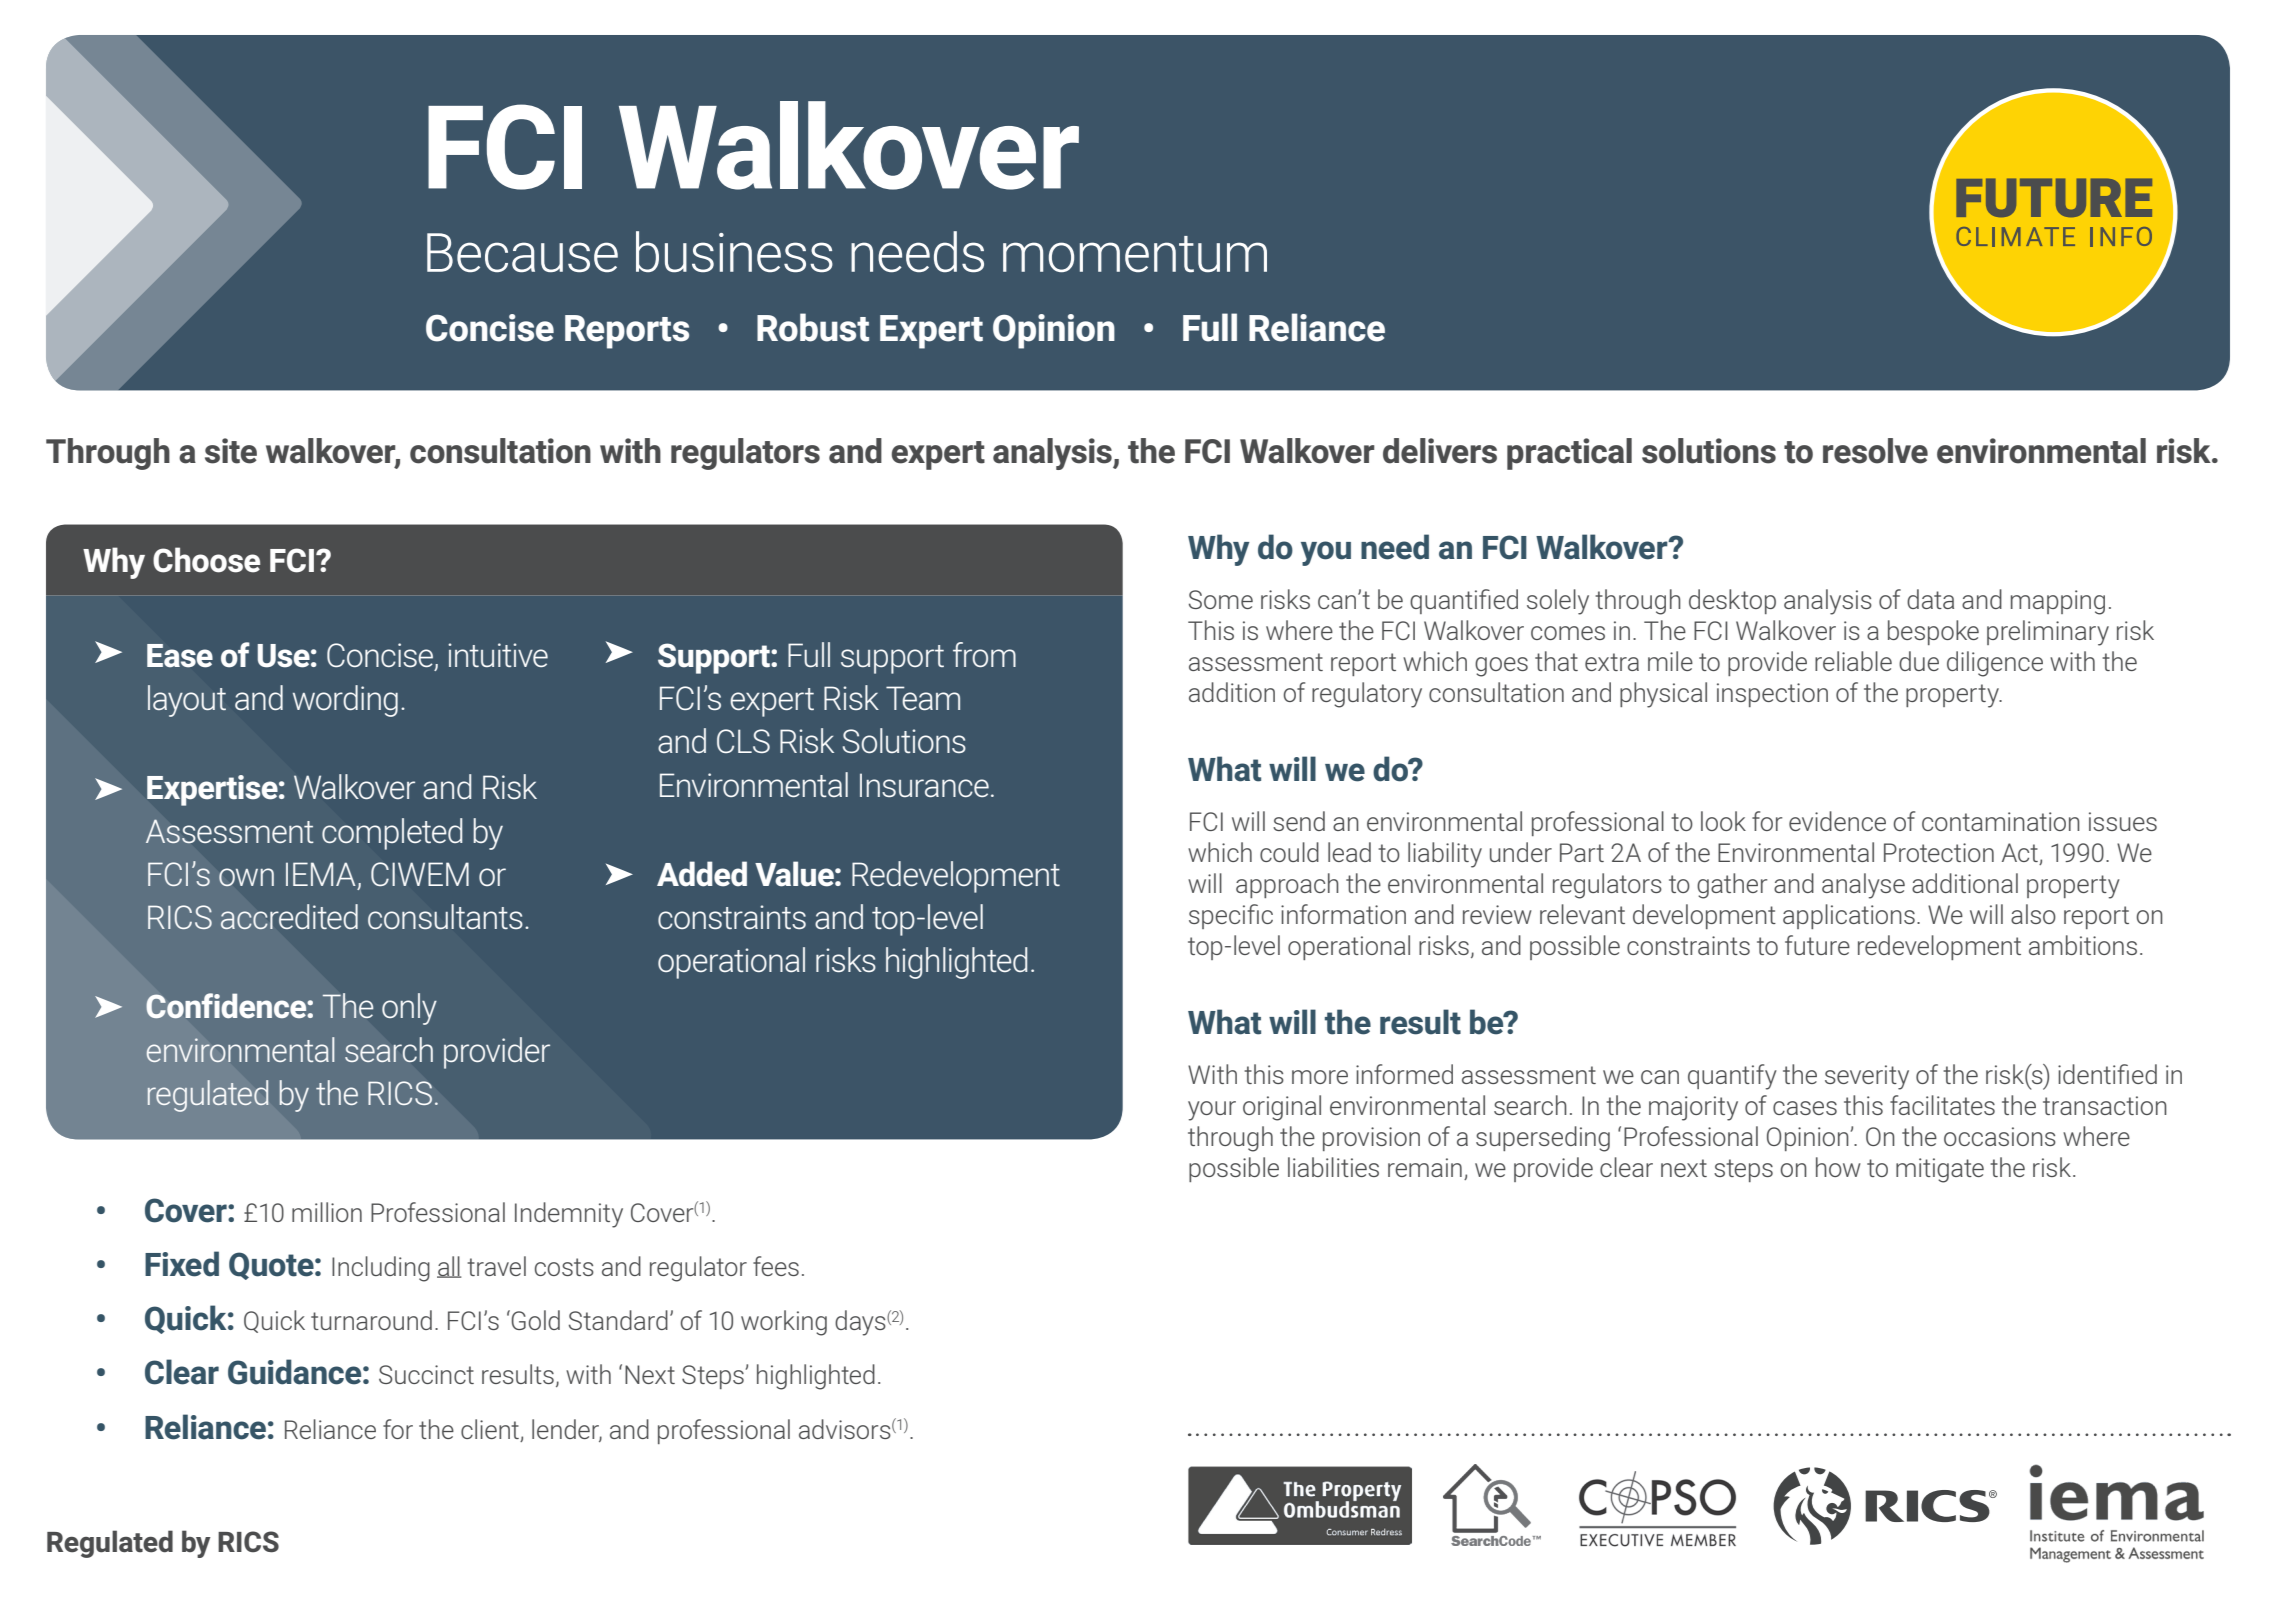 The image size is (2276, 1609). I want to click on only, so click(409, 1009).
